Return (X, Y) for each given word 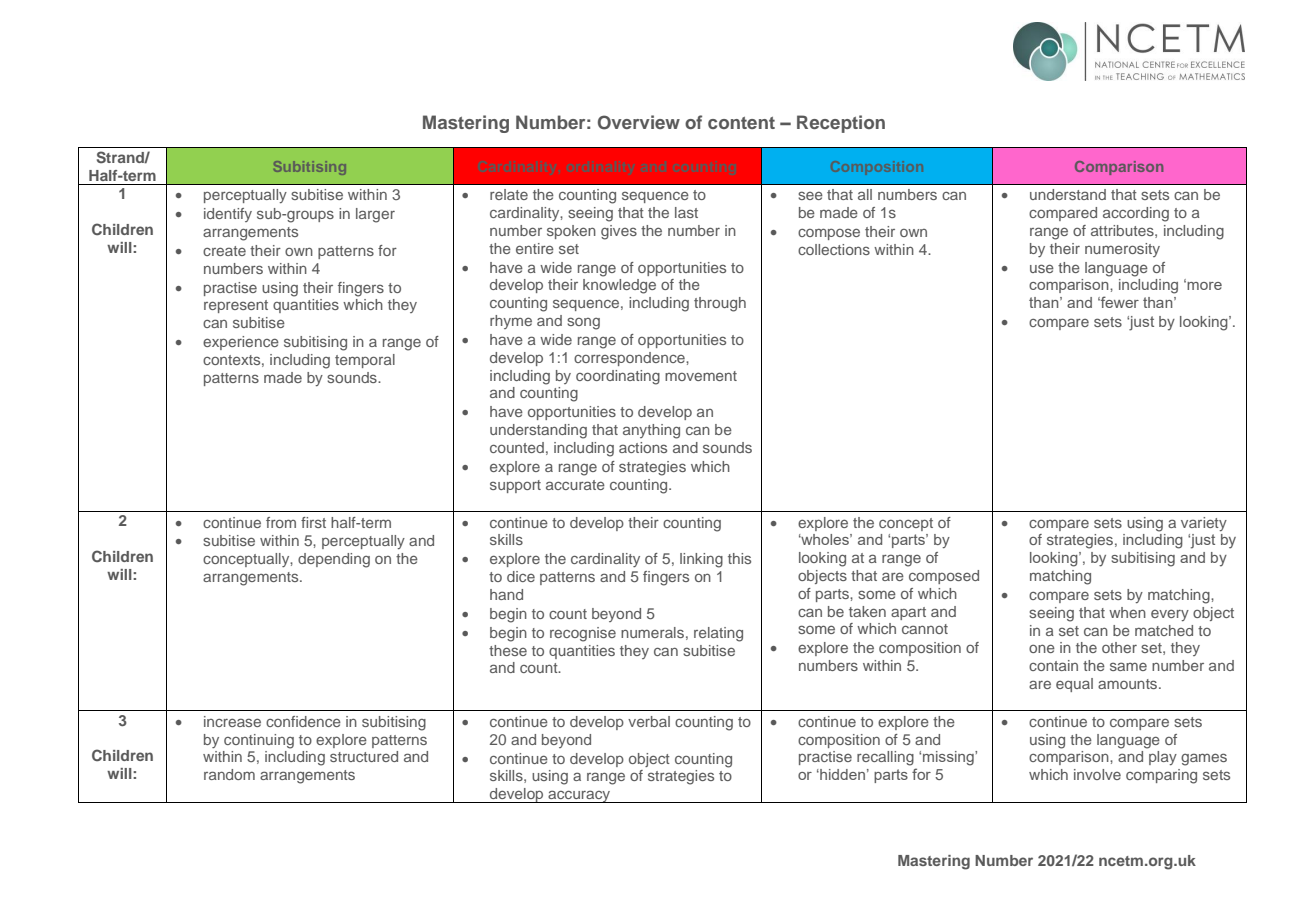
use (1042, 268)
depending (334, 560)
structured (364, 756)
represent (236, 306)
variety (1204, 524)
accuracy (579, 796)
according (1136, 214)
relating (718, 634)
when (1127, 612)
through (720, 304)
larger (375, 215)
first (313, 522)
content (741, 123)
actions (643, 447)
